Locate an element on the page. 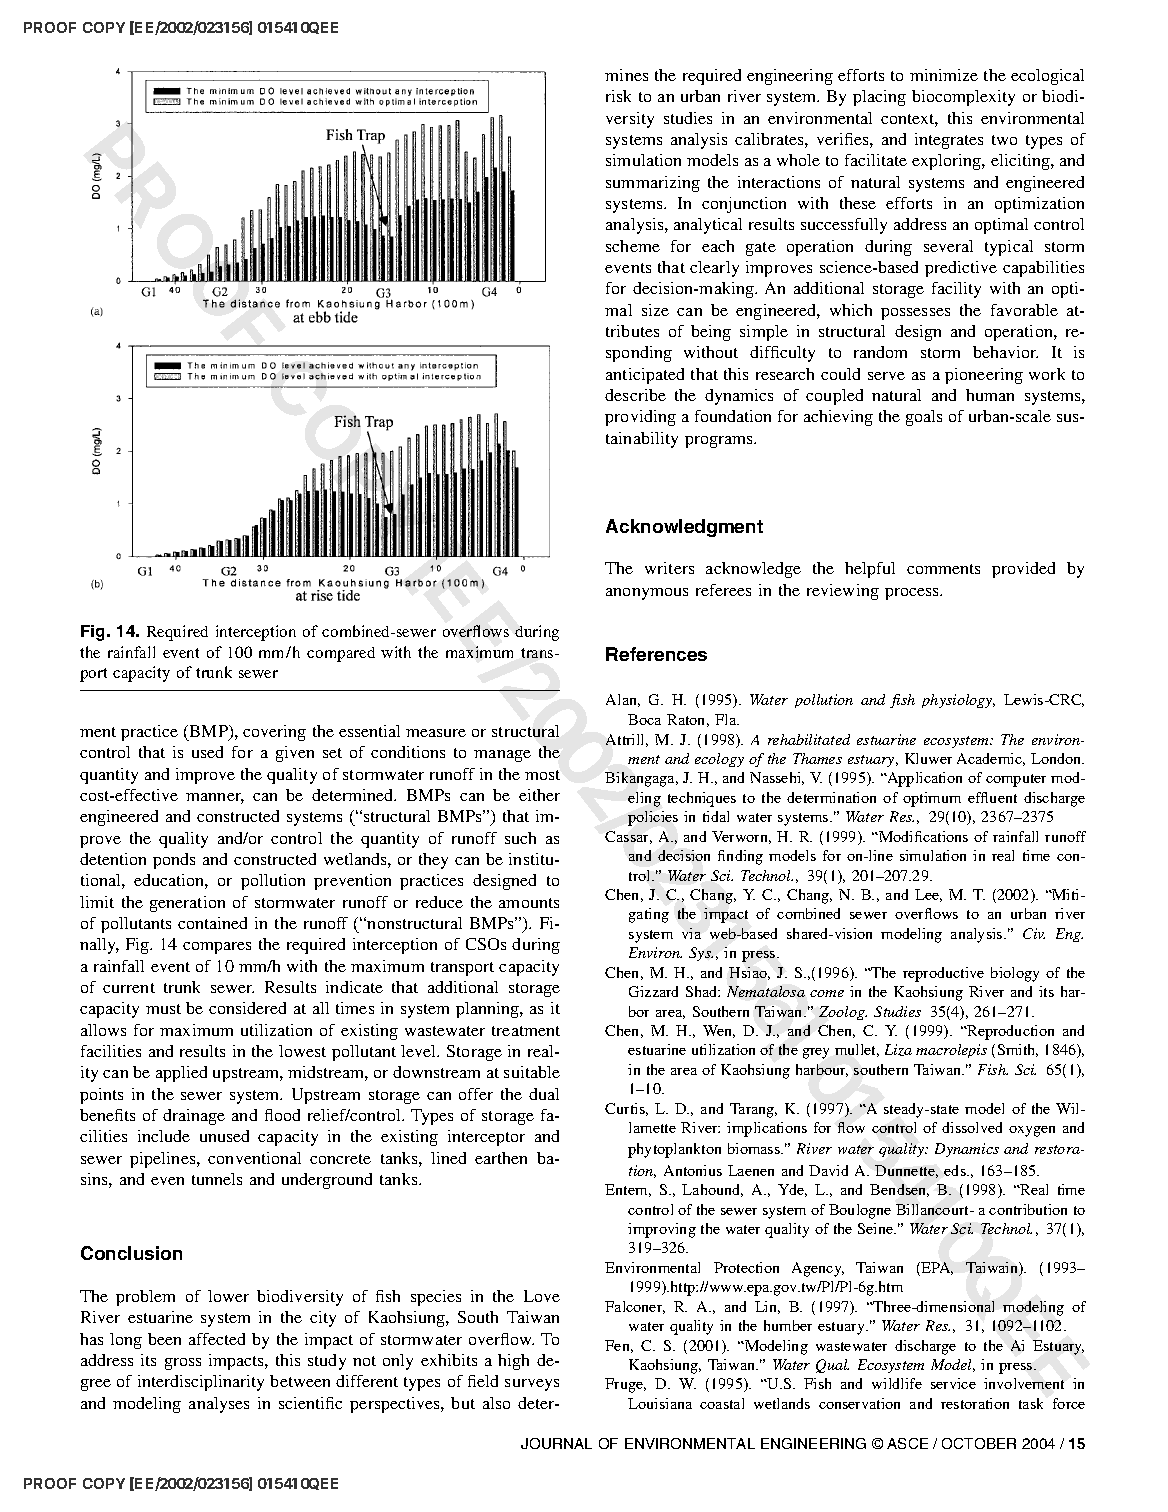 The height and width of the image is (1512, 1168). reproductive is located at coordinates (943, 974).
